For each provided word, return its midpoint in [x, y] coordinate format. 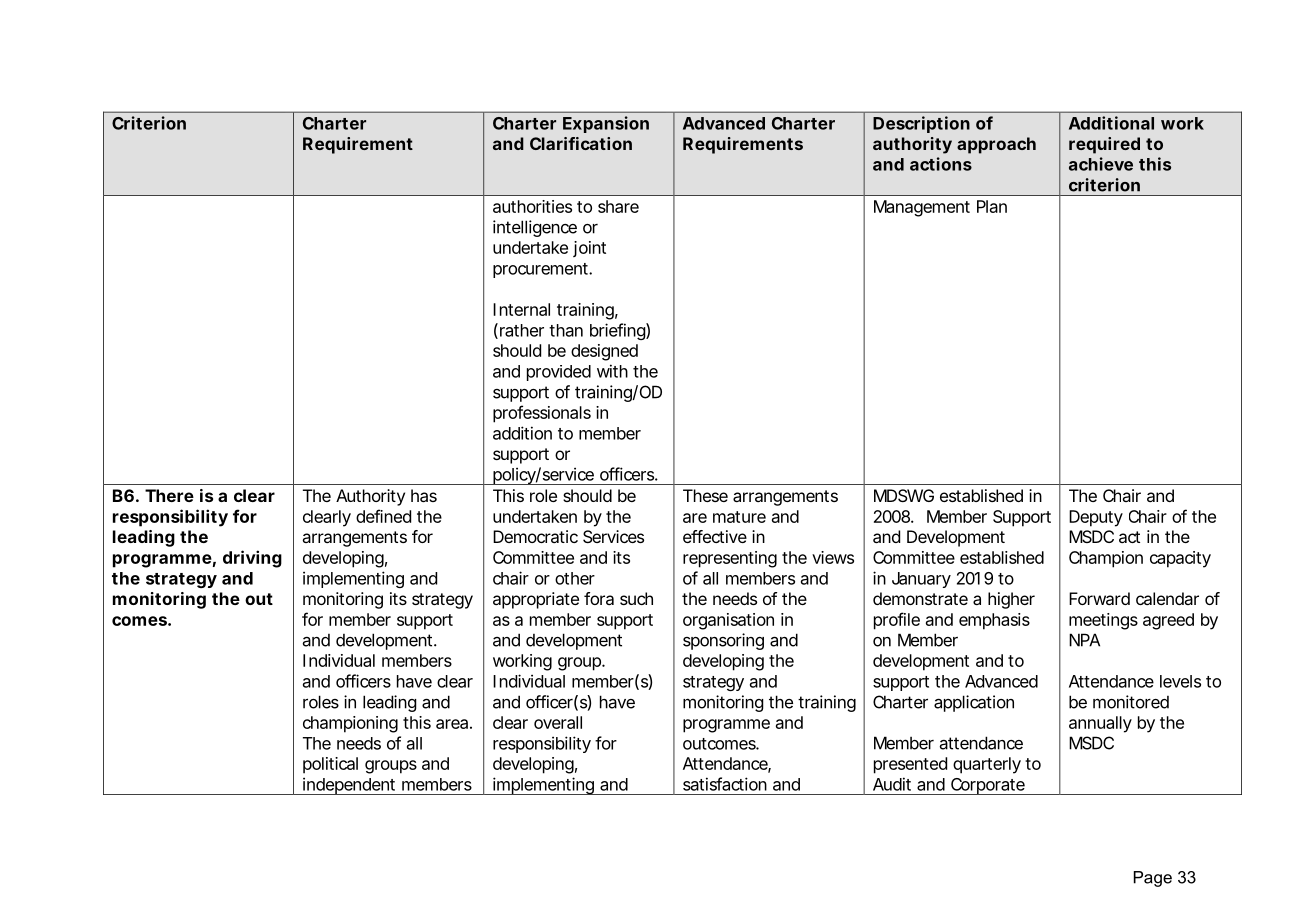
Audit [892, 784]
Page [1153, 879]
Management [922, 208]
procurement [540, 270]
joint [589, 249]
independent [348, 786]
